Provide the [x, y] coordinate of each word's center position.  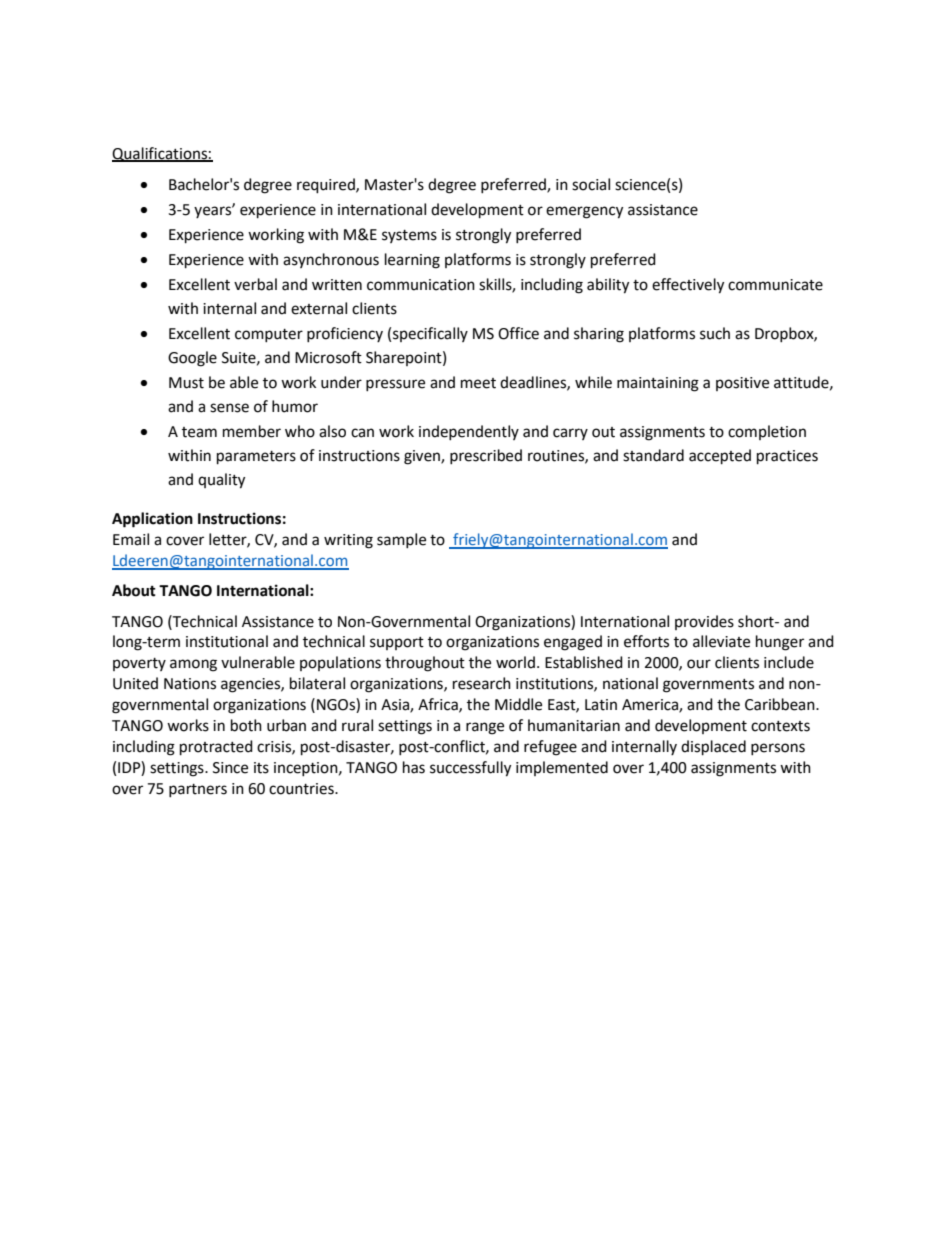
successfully [470, 769]
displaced [713, 748]
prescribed [486, 456]
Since [230, 768]
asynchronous [331, 260]
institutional [227, 641]
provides [704, 622]
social [591, 184]
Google [192, 359]
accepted [720, 457]
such [715, 333]
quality [221, 481]
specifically [430, 334]
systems [409, 236]
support [397, 643]
